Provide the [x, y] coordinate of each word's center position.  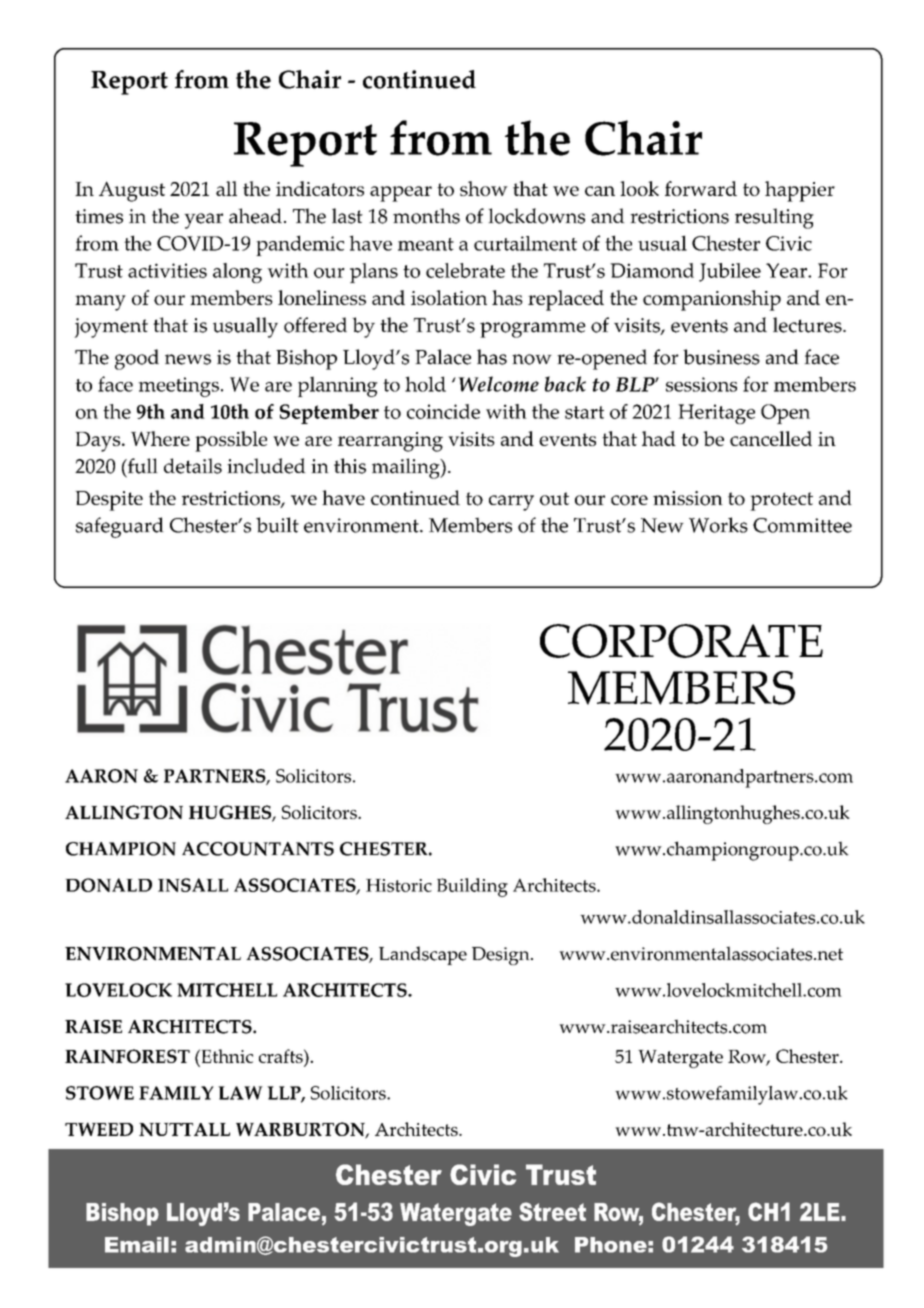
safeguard [120, 527]
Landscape [423, 955]
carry [511, 503]
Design [502, 956]
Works [718, 525]
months [426, 216]
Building [472, 887]
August [132, 191]
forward [701, 188]
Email [137, 1245]
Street [552, 1211]
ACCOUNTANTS [258, 849]
